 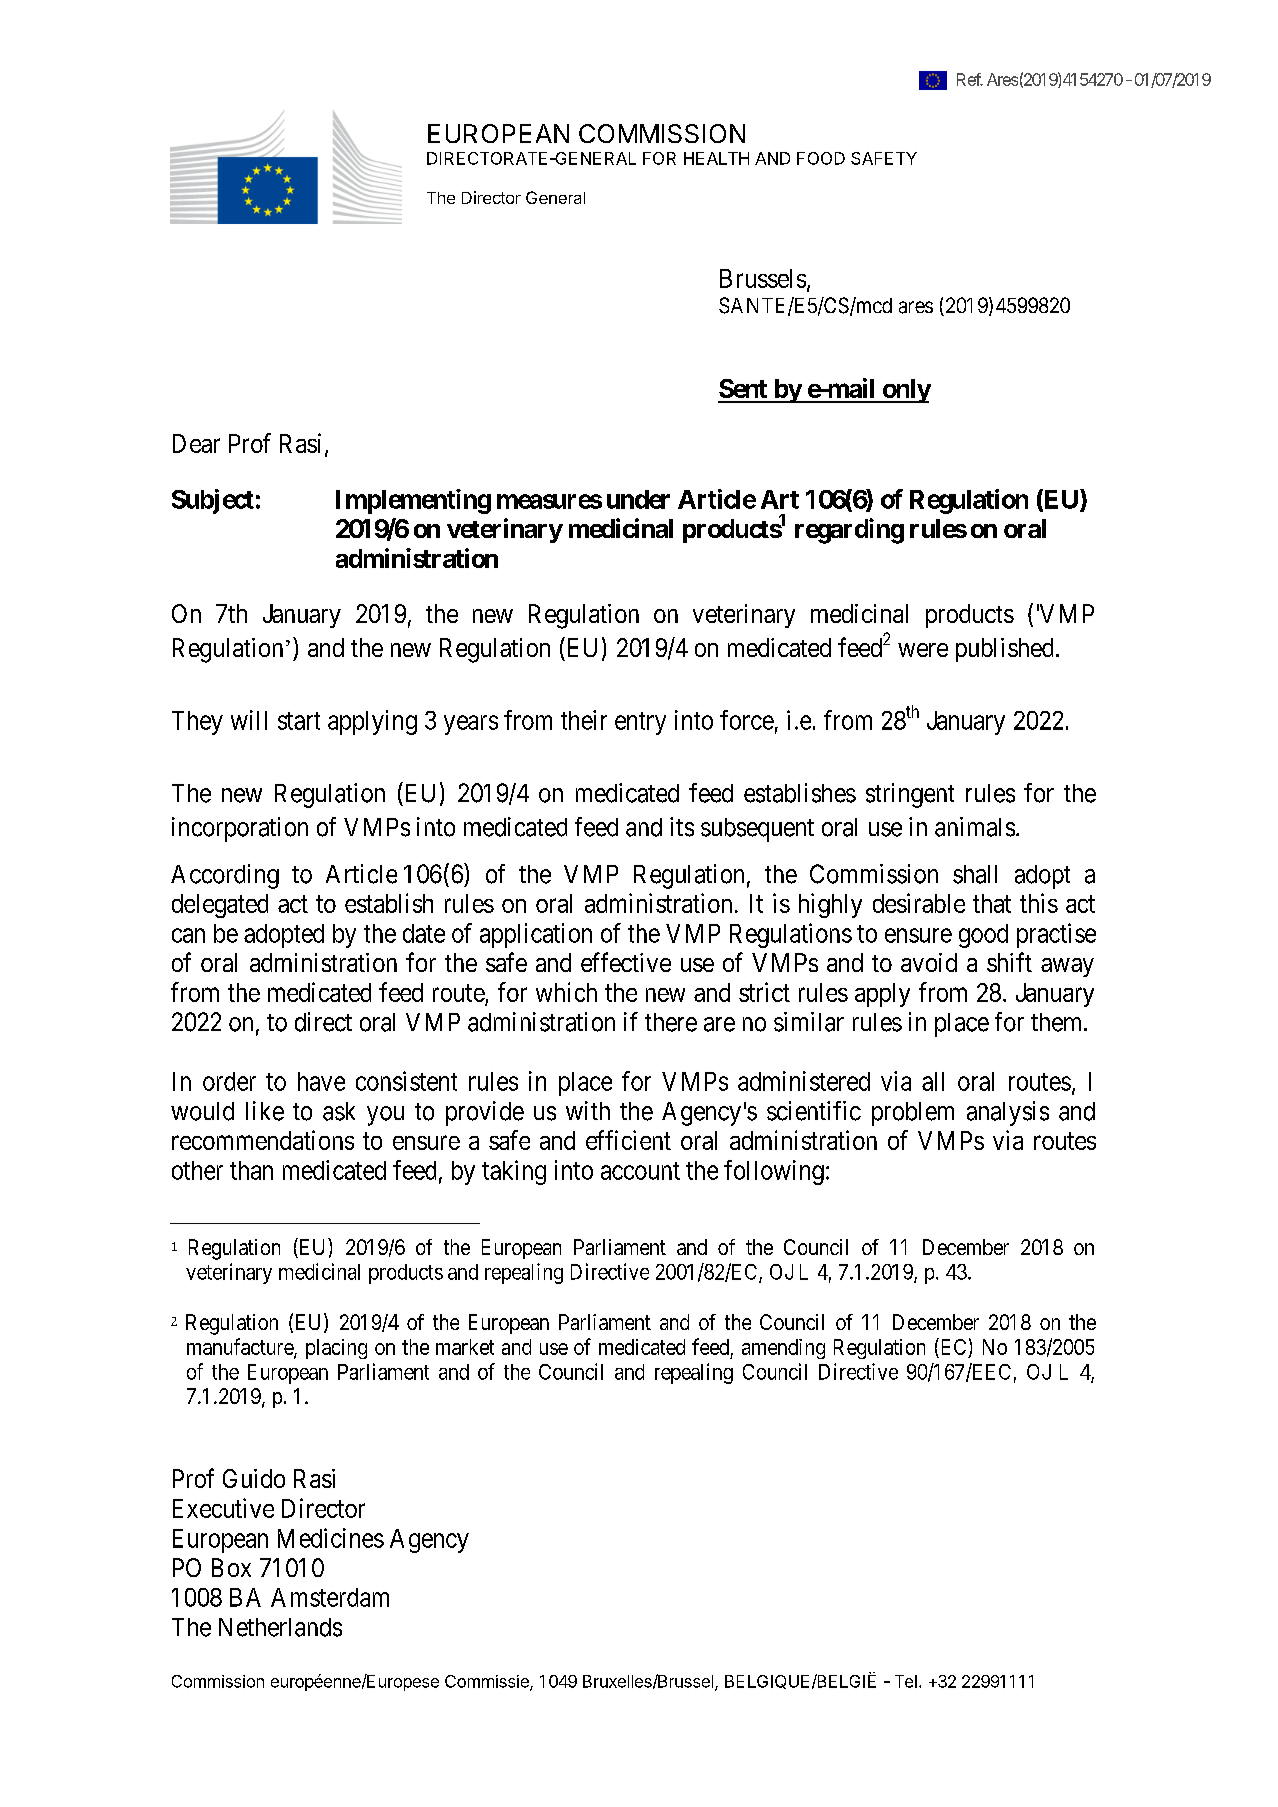 What do you see at coordinates (716, 158) in the document?
I see `HEALTH` at bounding box center [716, 158].
